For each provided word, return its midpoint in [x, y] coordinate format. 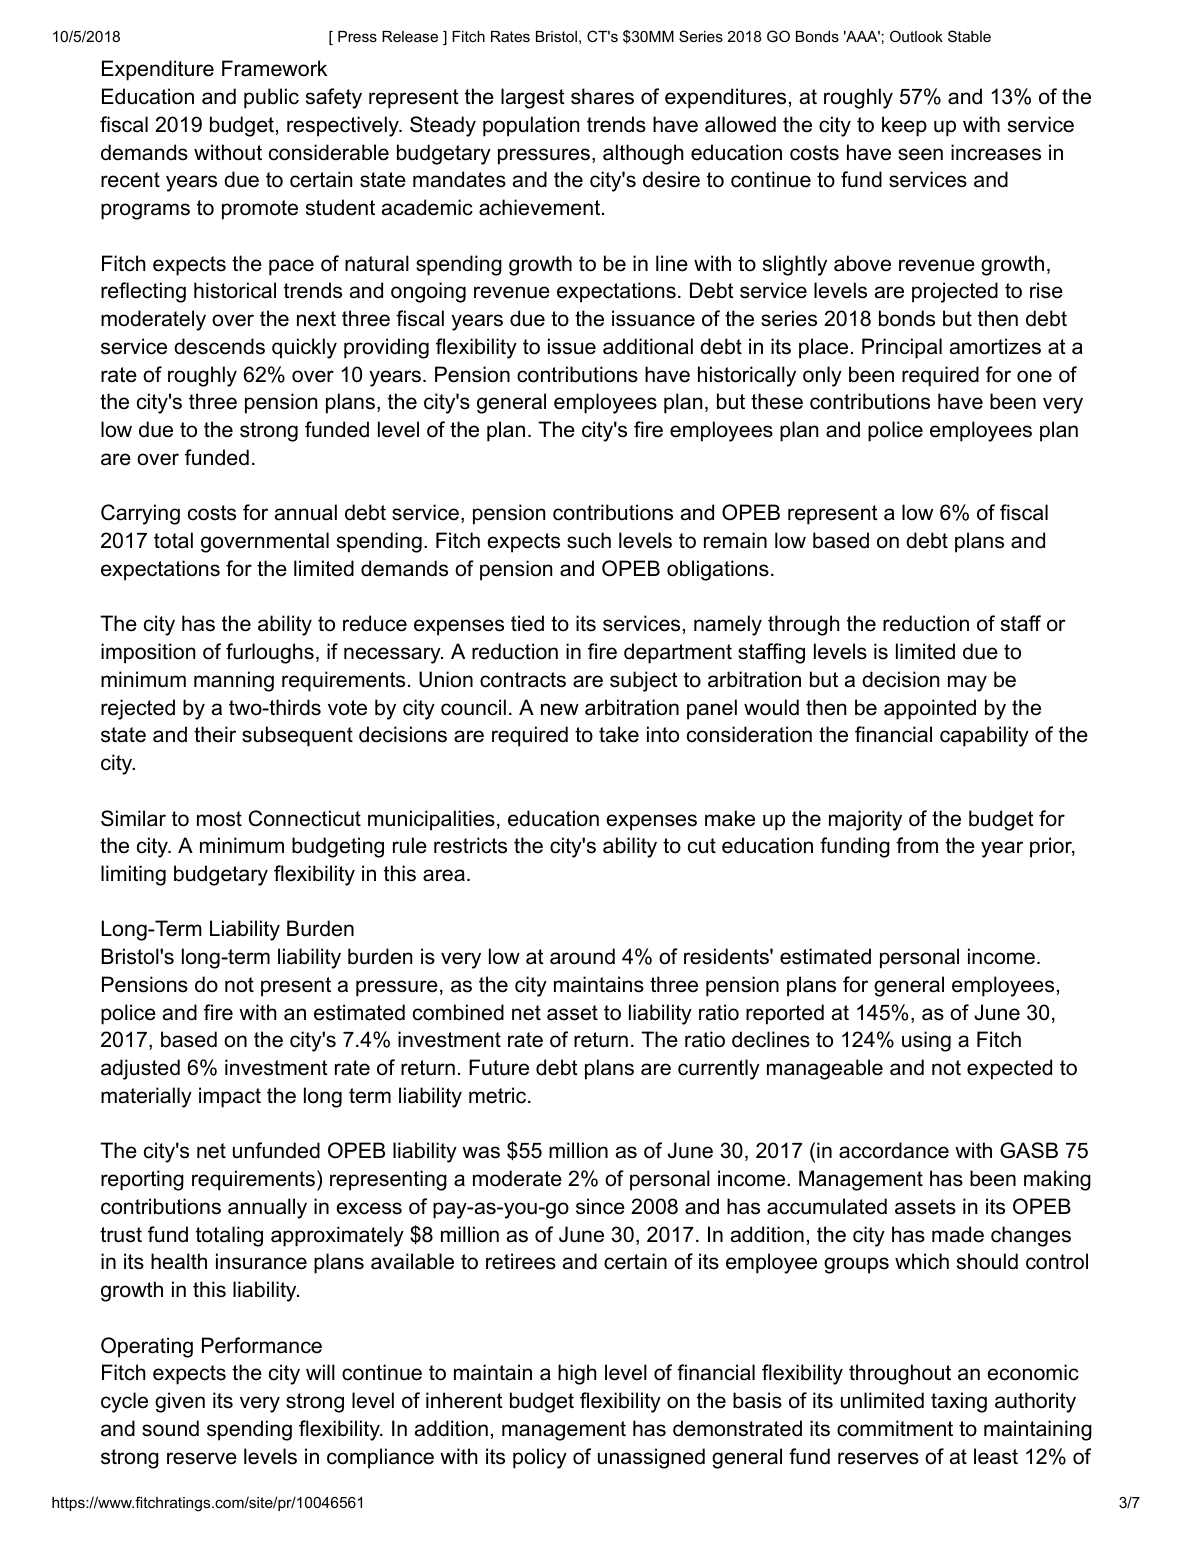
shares [602, 96]
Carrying [140, 514]
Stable [969, 36]
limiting [133, 875]
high [577, 1374]
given [180, 1402]
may [967, 683]
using [926, 1041]
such [589, 540]
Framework [274, 68]
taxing [959, 1402]
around [582, 956]
